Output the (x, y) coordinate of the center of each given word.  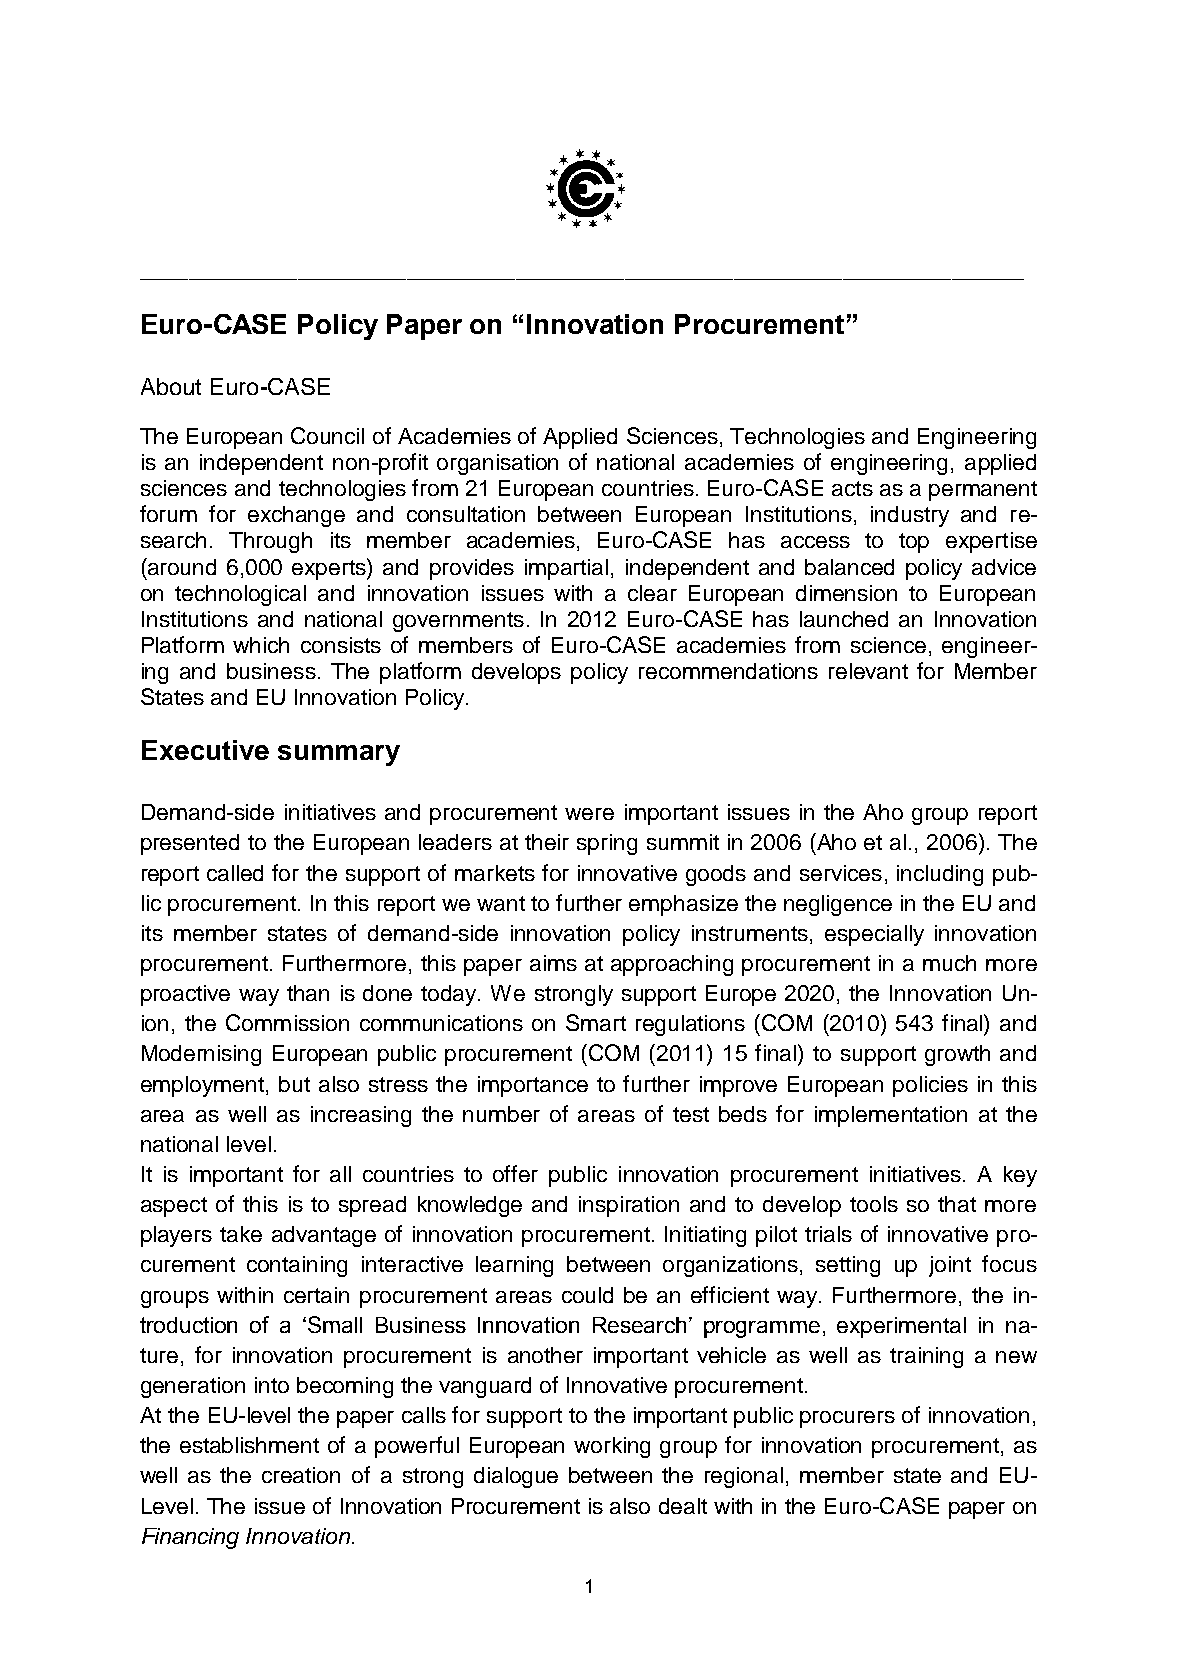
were (589, 814)
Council (327, 435)
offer (515, 1173)
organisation (497, 464)
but (294, 1084)
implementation (891, 1116)
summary (339, 755)
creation (301, 1475)
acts (852, 488)
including (940, 875)
